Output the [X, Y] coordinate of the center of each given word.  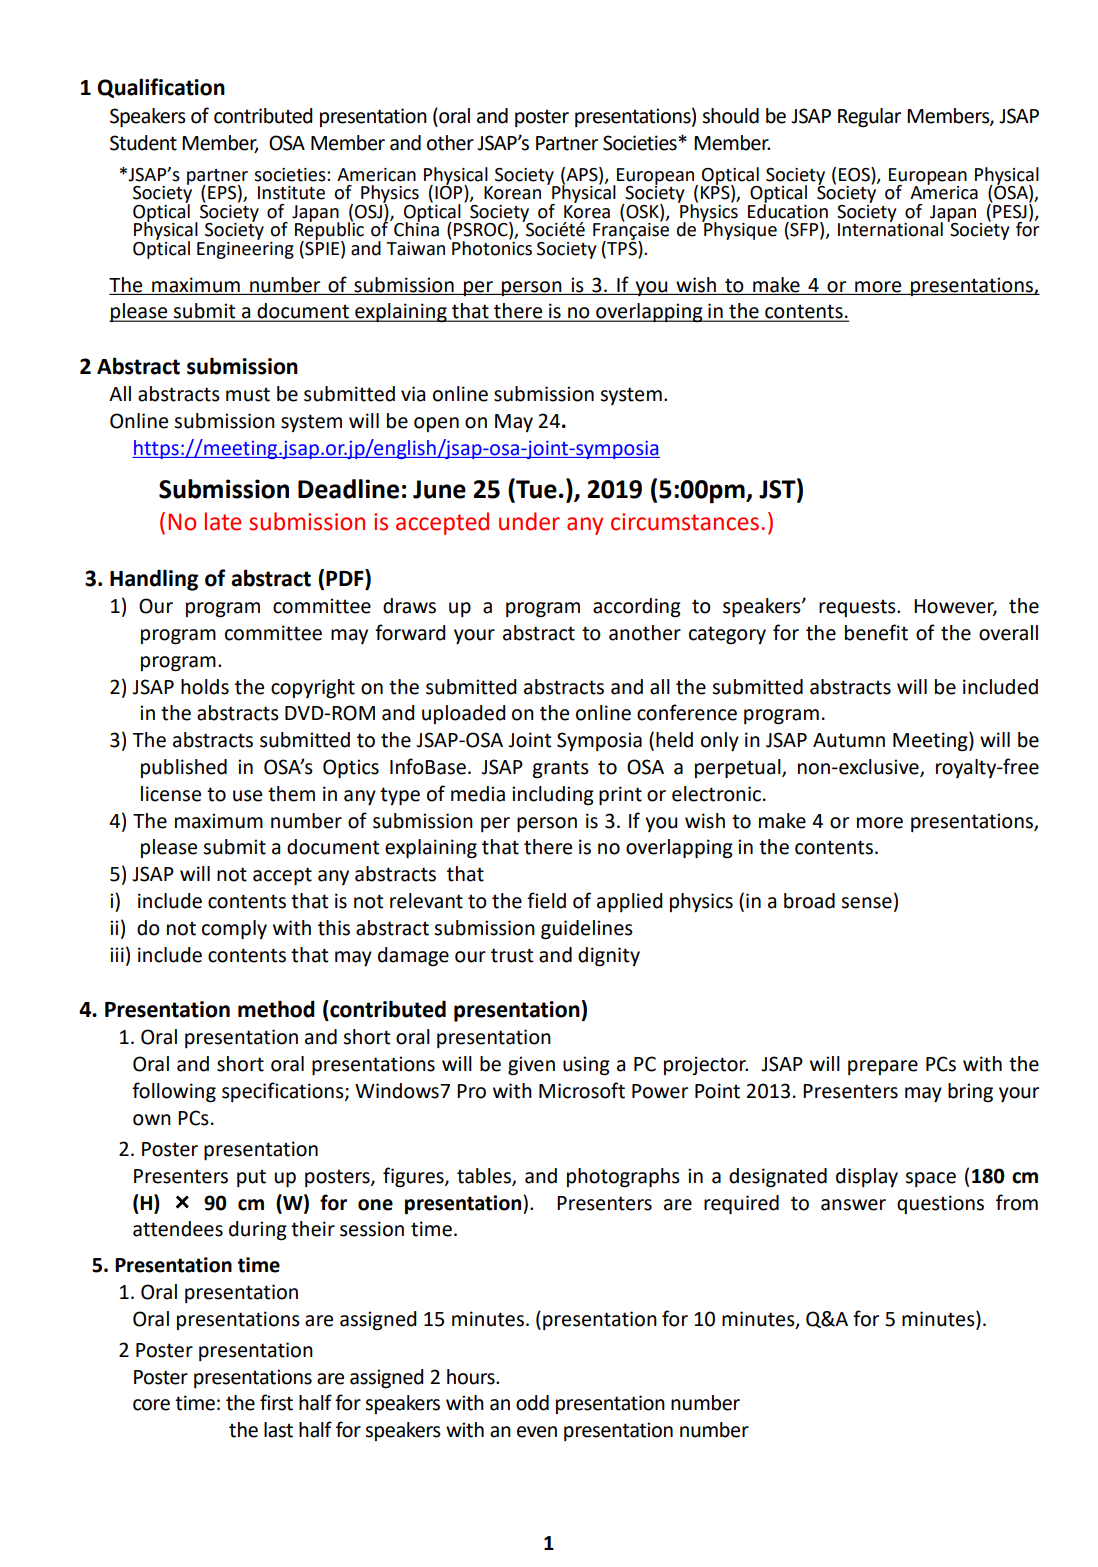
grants [561, 769]
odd [532, 1403]
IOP [450, 193]
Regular [869, 118]
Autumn [849, 740]
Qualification [161, 88]
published [184, 768]
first [276, 1402]
